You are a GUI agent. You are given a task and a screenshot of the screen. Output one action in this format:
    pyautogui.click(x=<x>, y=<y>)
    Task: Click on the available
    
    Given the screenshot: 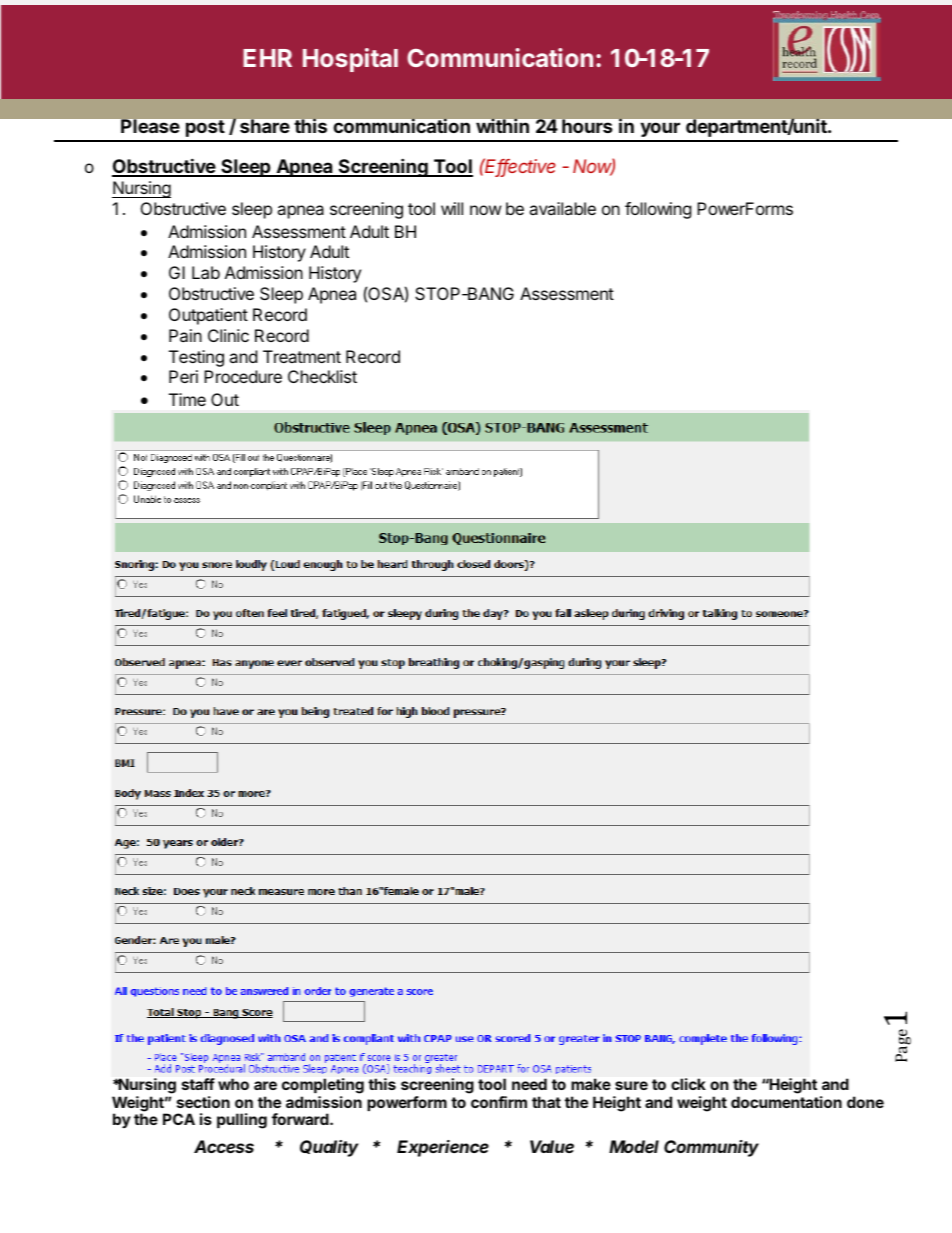 What is the action you would take?
    pyautogui.click(x=562, y=208)
